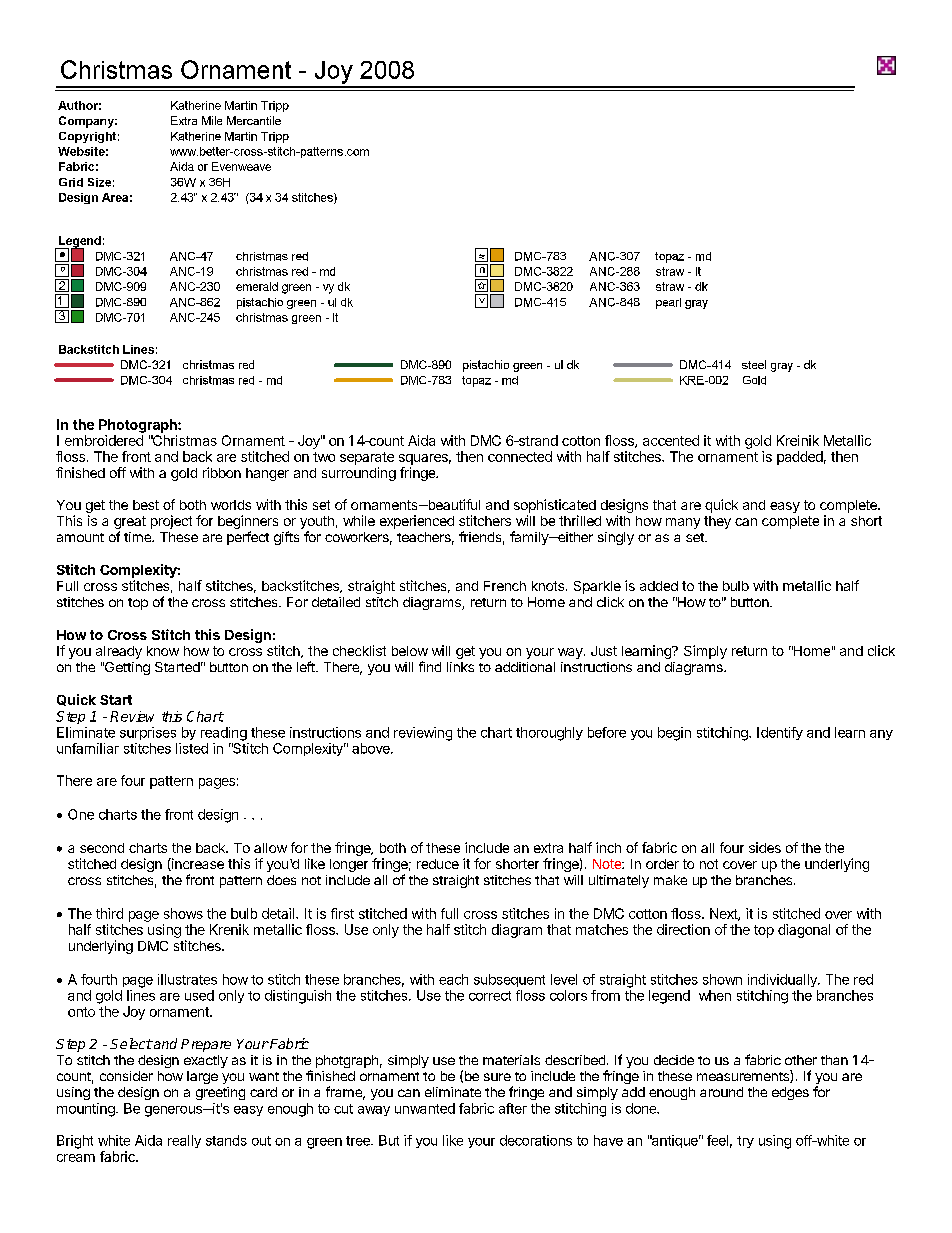  Describe the element at coordinates (146, 505) in the screenshot. I see `best` at that location.
